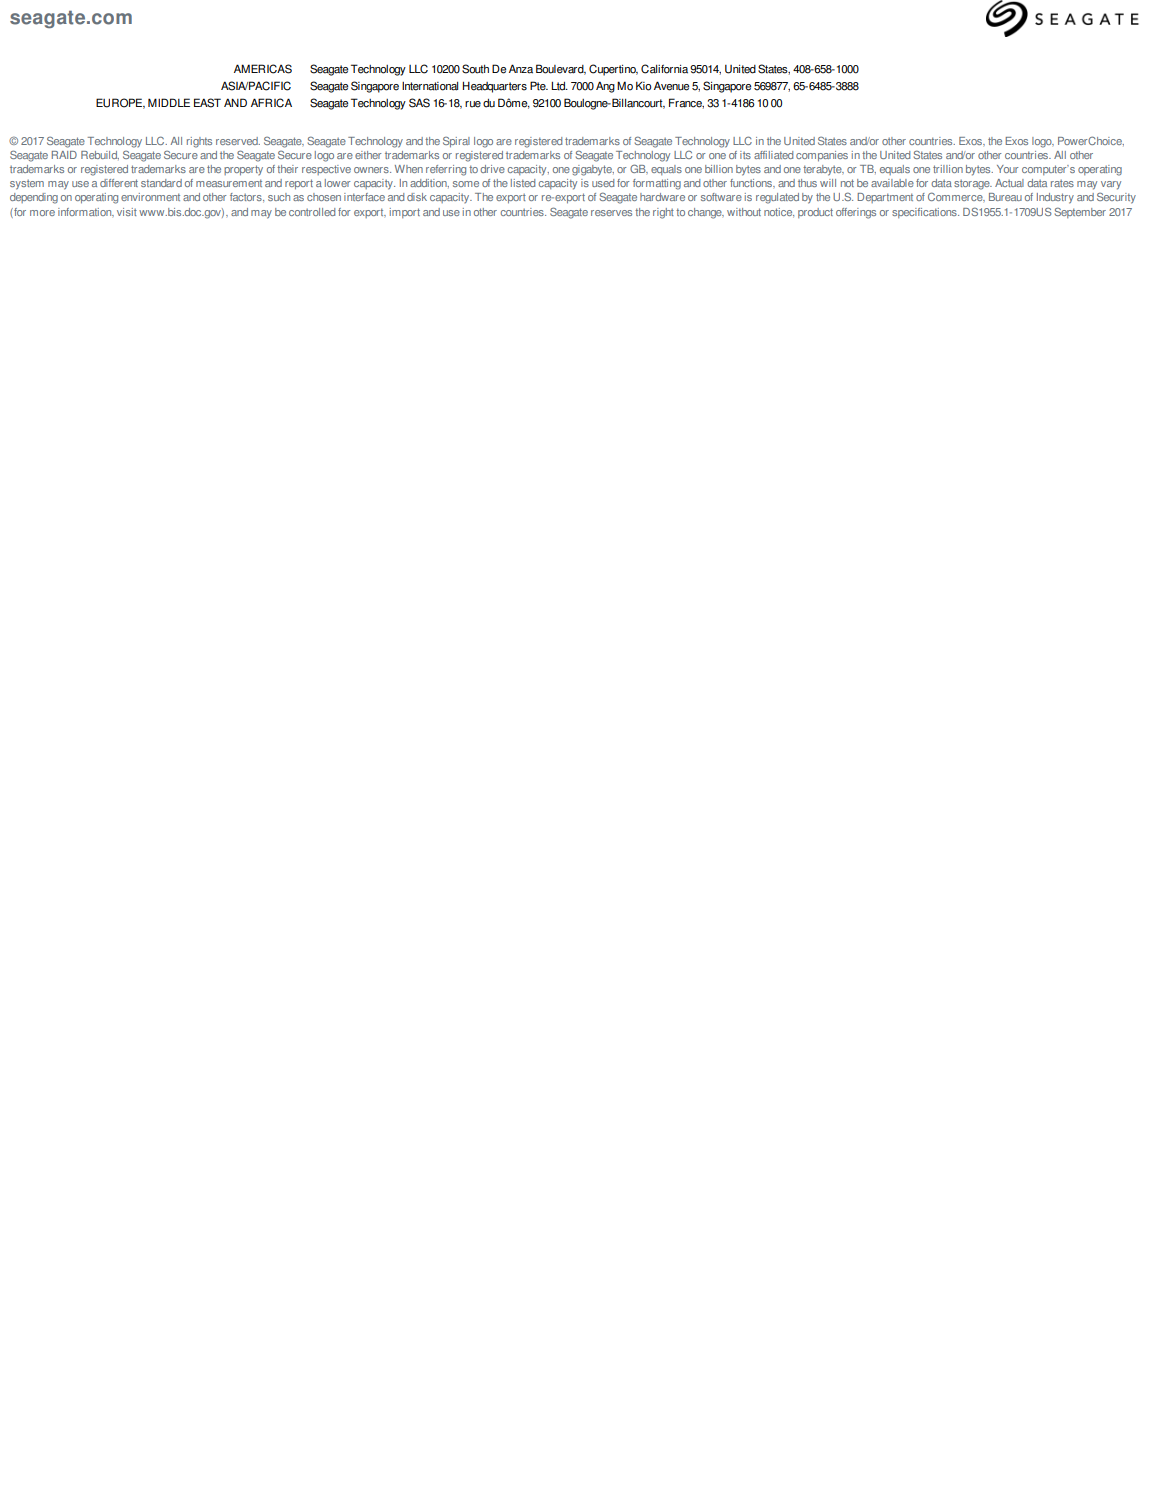 The height and width of the page is (1489, 1151). What do you see at coordinates (238, 141) in the page?
I see `reserved` at bounding box center [238, 141].
